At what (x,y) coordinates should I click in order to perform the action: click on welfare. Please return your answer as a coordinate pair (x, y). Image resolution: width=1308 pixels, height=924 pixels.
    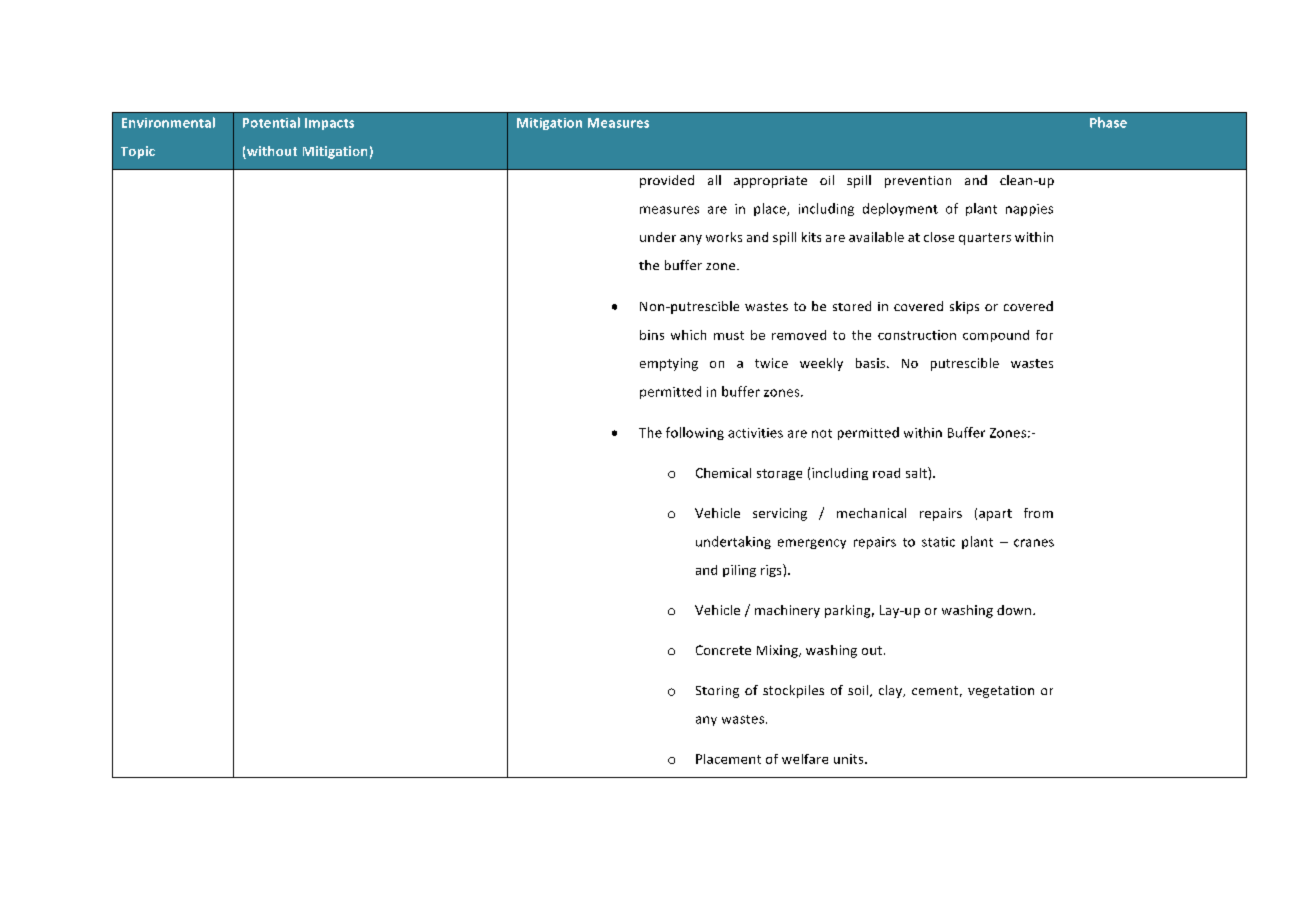
    Looking at the image, I should click on (805, 759).
